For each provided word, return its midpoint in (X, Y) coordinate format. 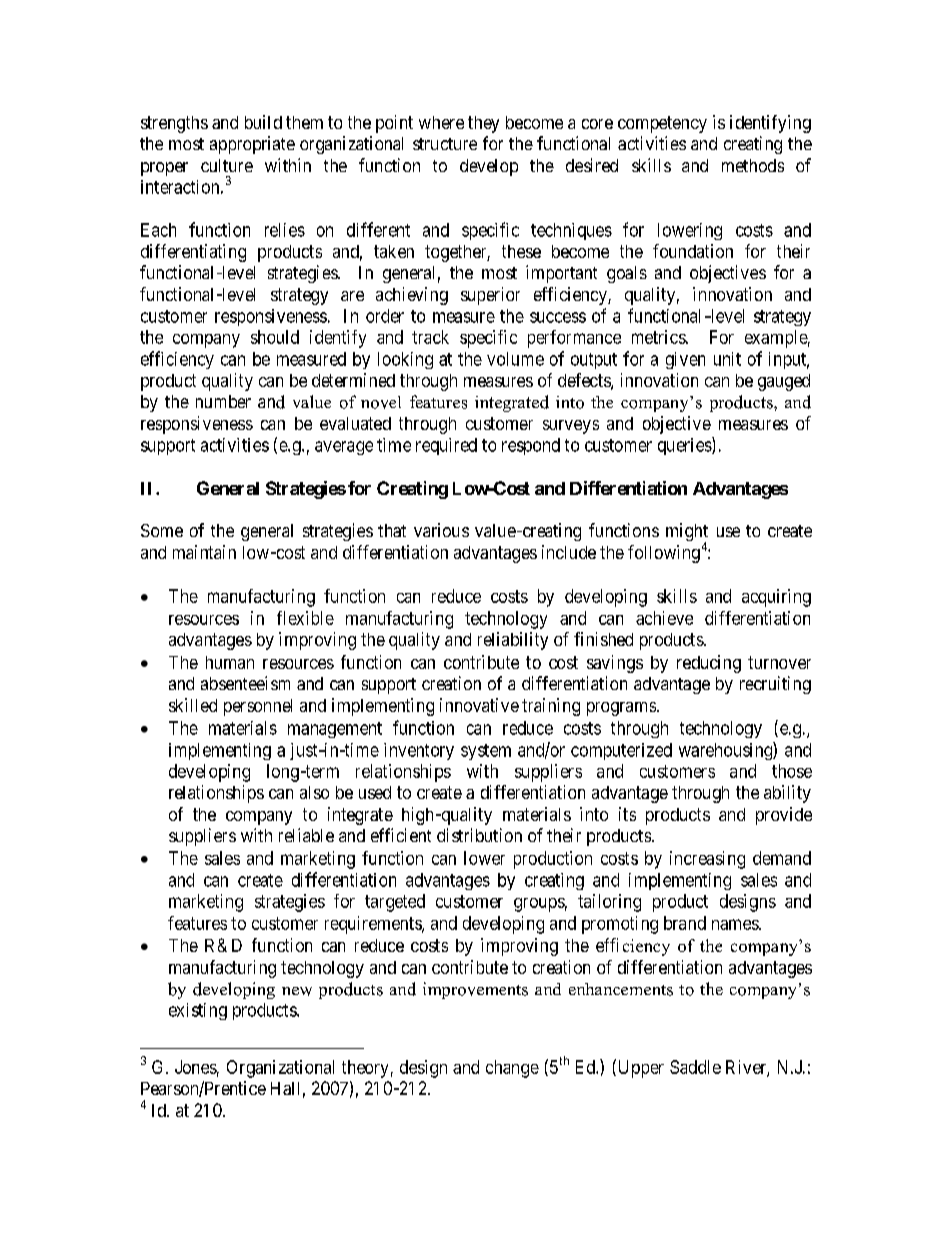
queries (685, 446)
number (223, 401)
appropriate (252, 145)
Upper (639, 1068)
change (512, 1069)
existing (198, 1011)
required (446, 446)
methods (753, 165)
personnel (258, 707)
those (792, 771)
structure (445, 144)
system (486, 752)
